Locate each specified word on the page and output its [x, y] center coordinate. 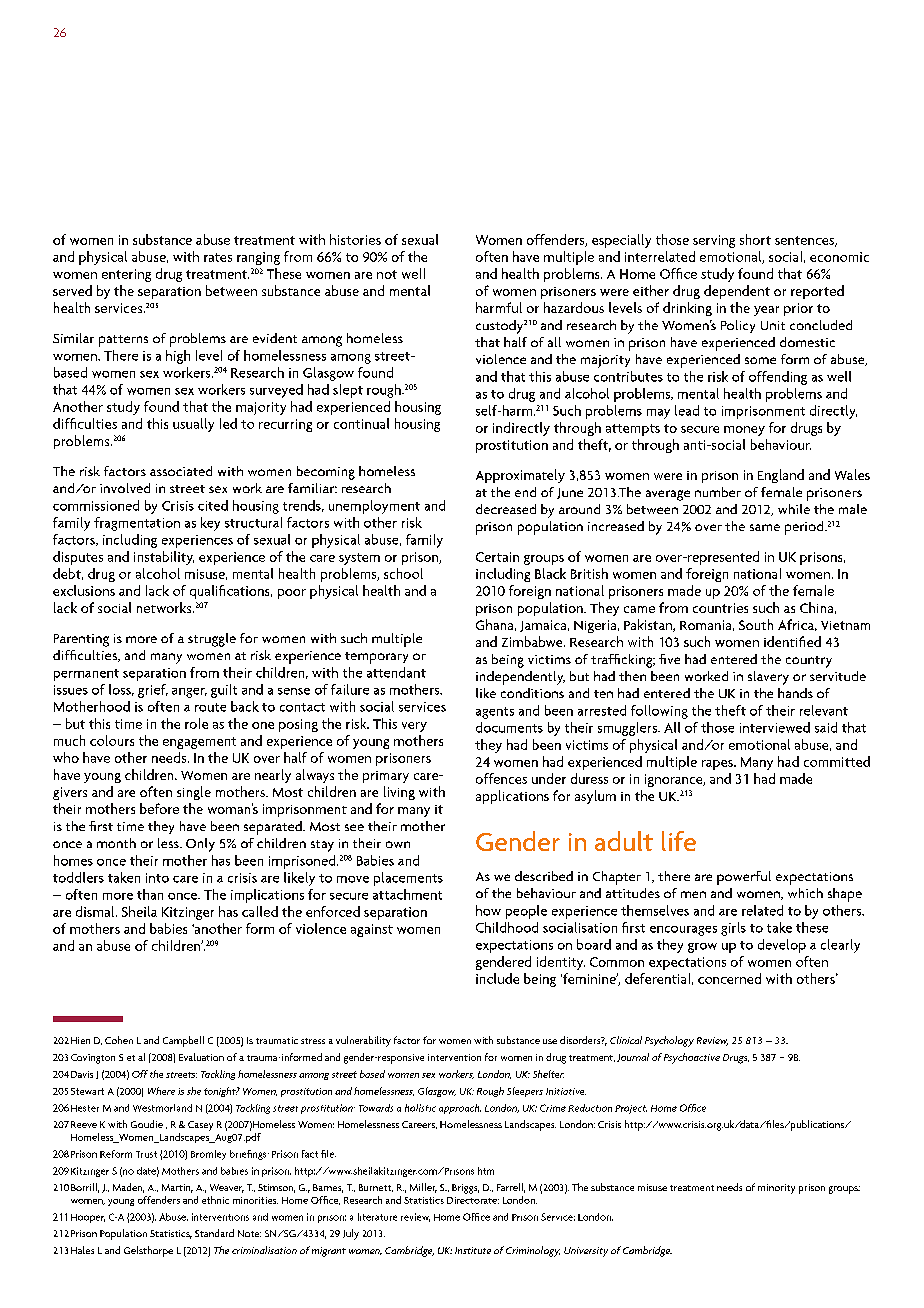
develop [782, 946]
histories [355, 239]
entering [126, 275]
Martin [177, 1188]
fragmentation [137, 524]
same [765, 527]
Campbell [183, 1041]
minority [776, 1189]
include [497, 978]
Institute [473, 1250]
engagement [199, 743]
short [755, 239]
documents [509, 727]
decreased [506, 509]
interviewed [775, 727]
